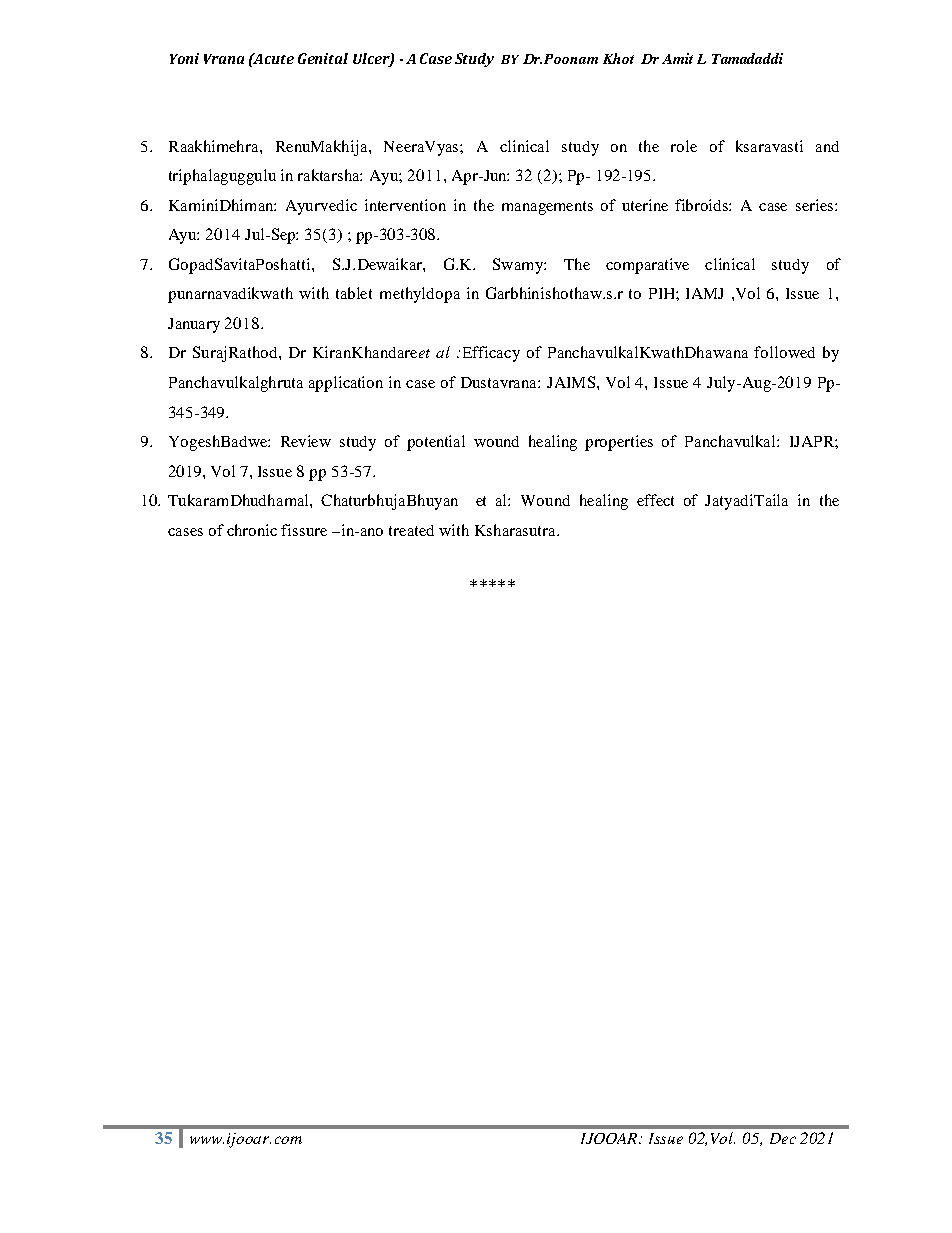 This document has height=1233, width=952. What do you see at coordinates (619, 443) in the document?
I see `properties` at bounding box center [619, 443].
